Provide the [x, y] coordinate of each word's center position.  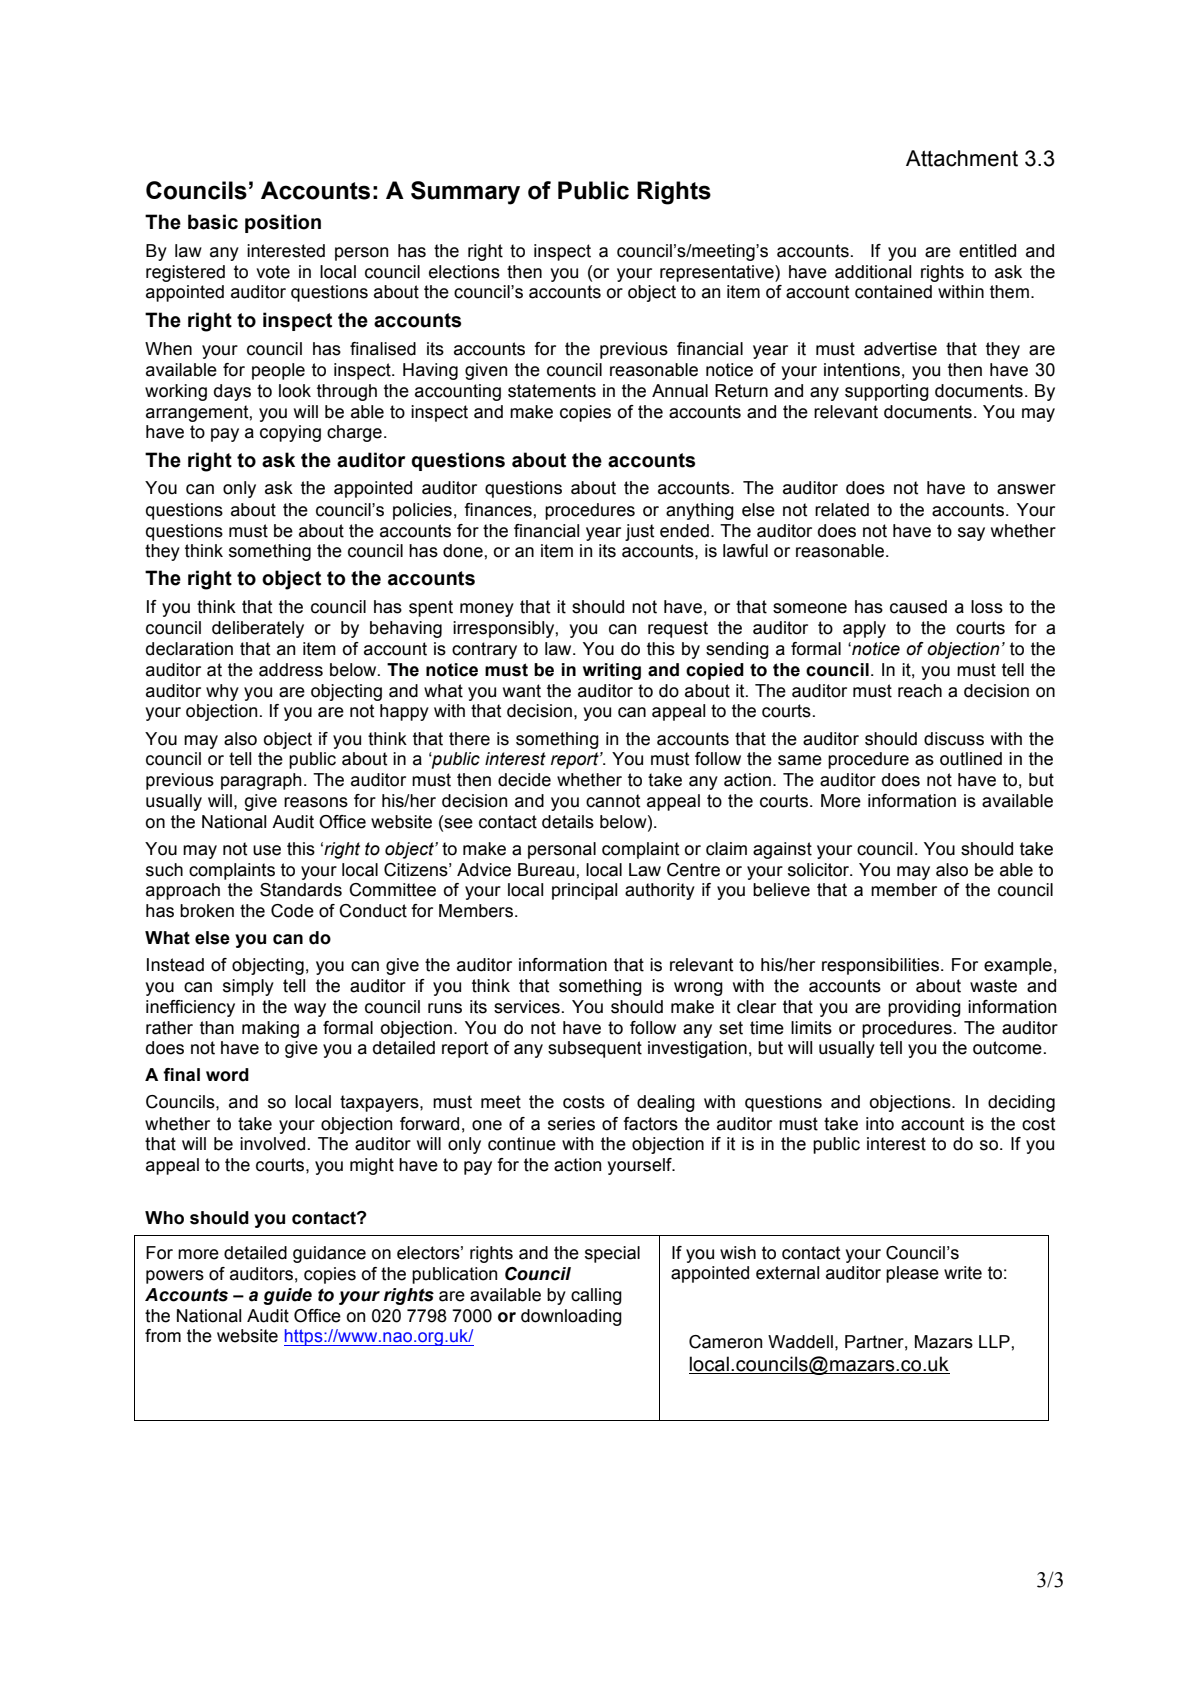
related [842, 510]
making [270, 1029]
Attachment [962, 158]
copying [290, 433]
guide [287, 1296]
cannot [613, 801]
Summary [465, 193]
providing [924, 1008]
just [639, 532]
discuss [954, 739]
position [283, 223]
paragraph [261, 781]
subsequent [595, 1049]
